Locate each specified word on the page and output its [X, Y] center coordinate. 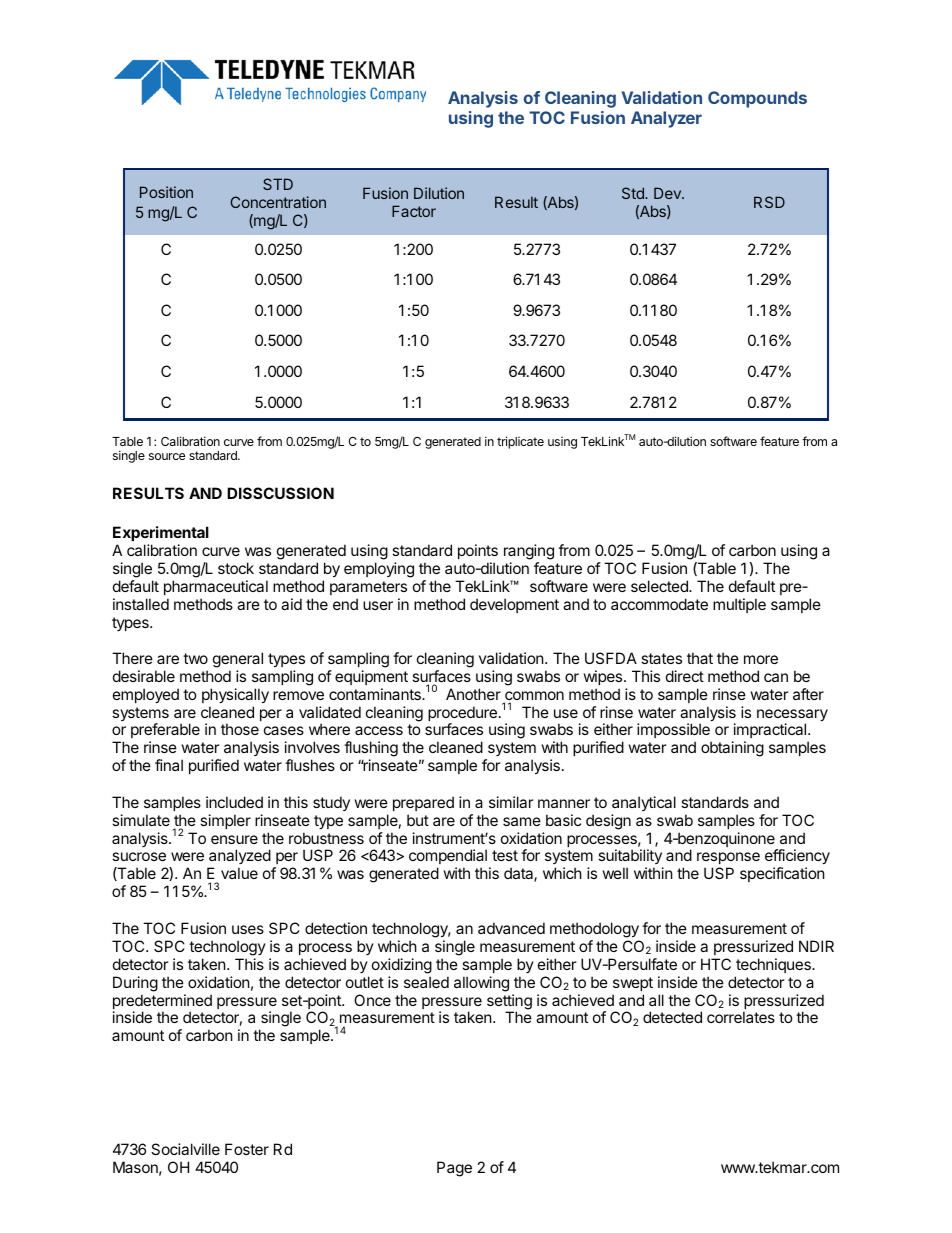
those [240, 729]
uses [248, 929]
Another [473, 694]
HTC [716, 964]
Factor [414, 211]
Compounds [757, 99]
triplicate [520, 442]
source [167, 456]
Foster [247, 1149]
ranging [529, 553]
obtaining [732, 749]
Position [166, 192]
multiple [739, 605]
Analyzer [666, 119]
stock [236, 568]
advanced [511, 928]
